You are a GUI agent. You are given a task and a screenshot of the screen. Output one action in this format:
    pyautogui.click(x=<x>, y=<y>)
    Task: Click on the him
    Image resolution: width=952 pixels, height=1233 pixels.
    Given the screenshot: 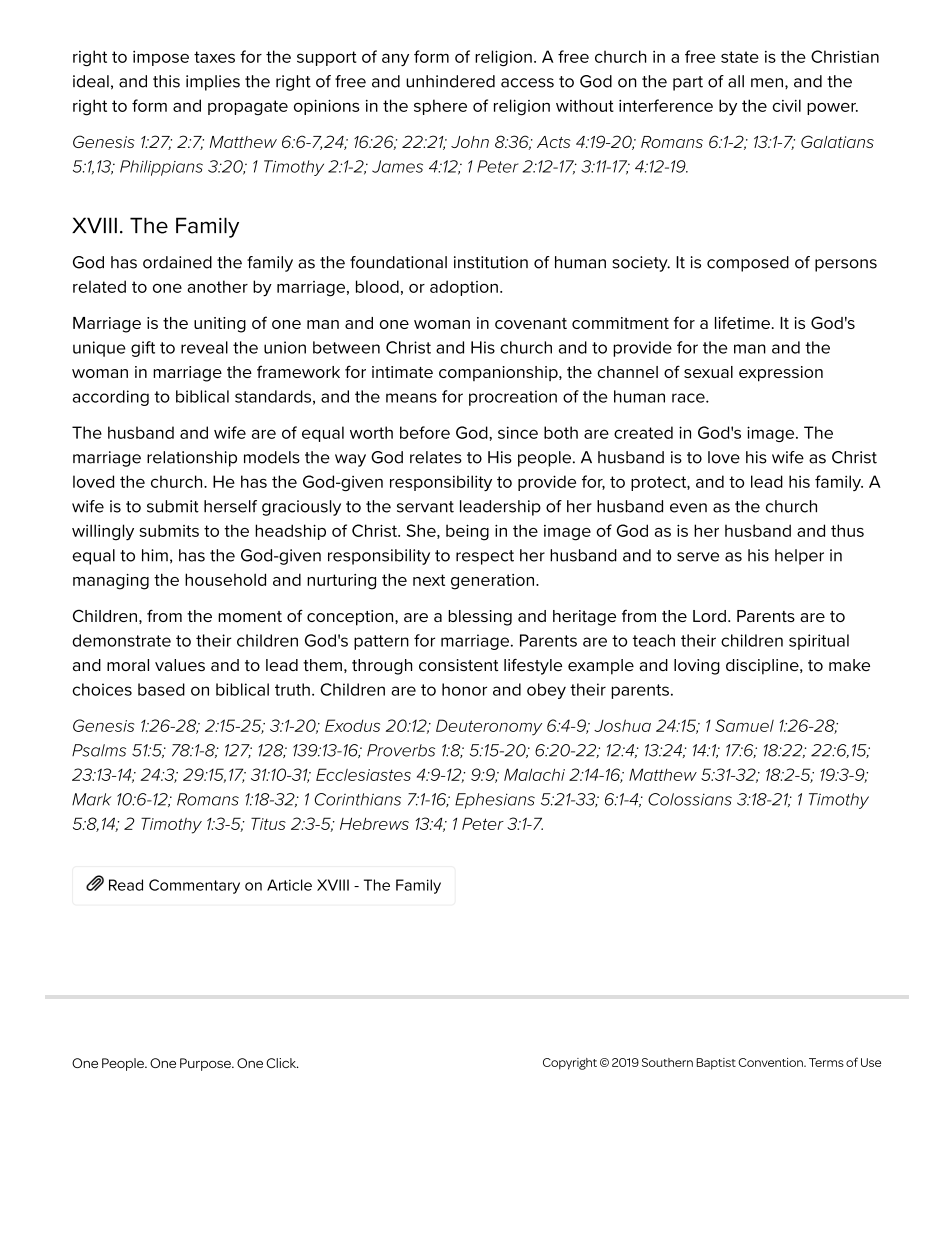 What is the action you would take?
    pyautogui.click(x=155, y=555)
